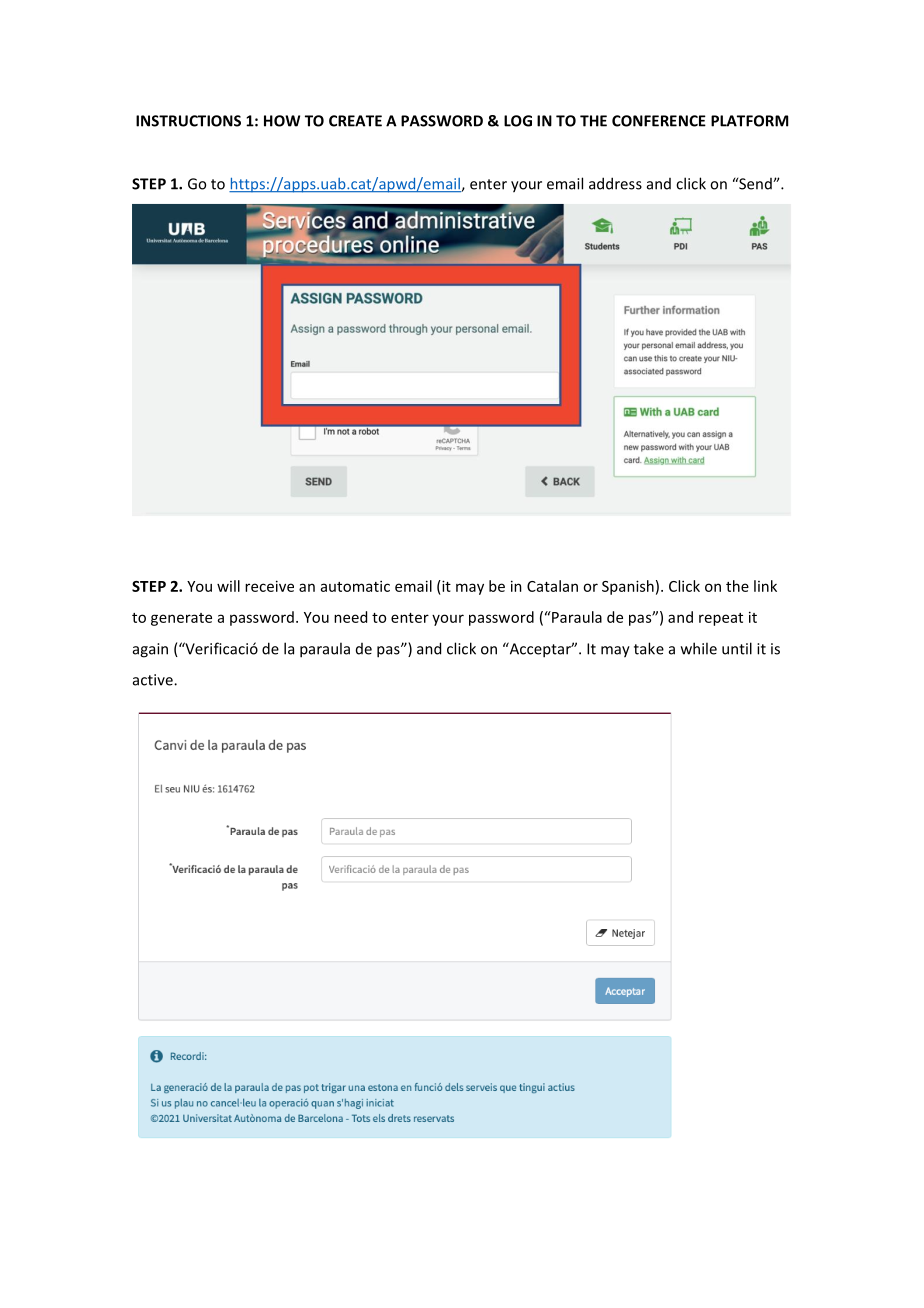  What do you see at coordinates (659, 121) in the screenshot?
I see `CONFERENCE` at bounding box center [659, 121].
